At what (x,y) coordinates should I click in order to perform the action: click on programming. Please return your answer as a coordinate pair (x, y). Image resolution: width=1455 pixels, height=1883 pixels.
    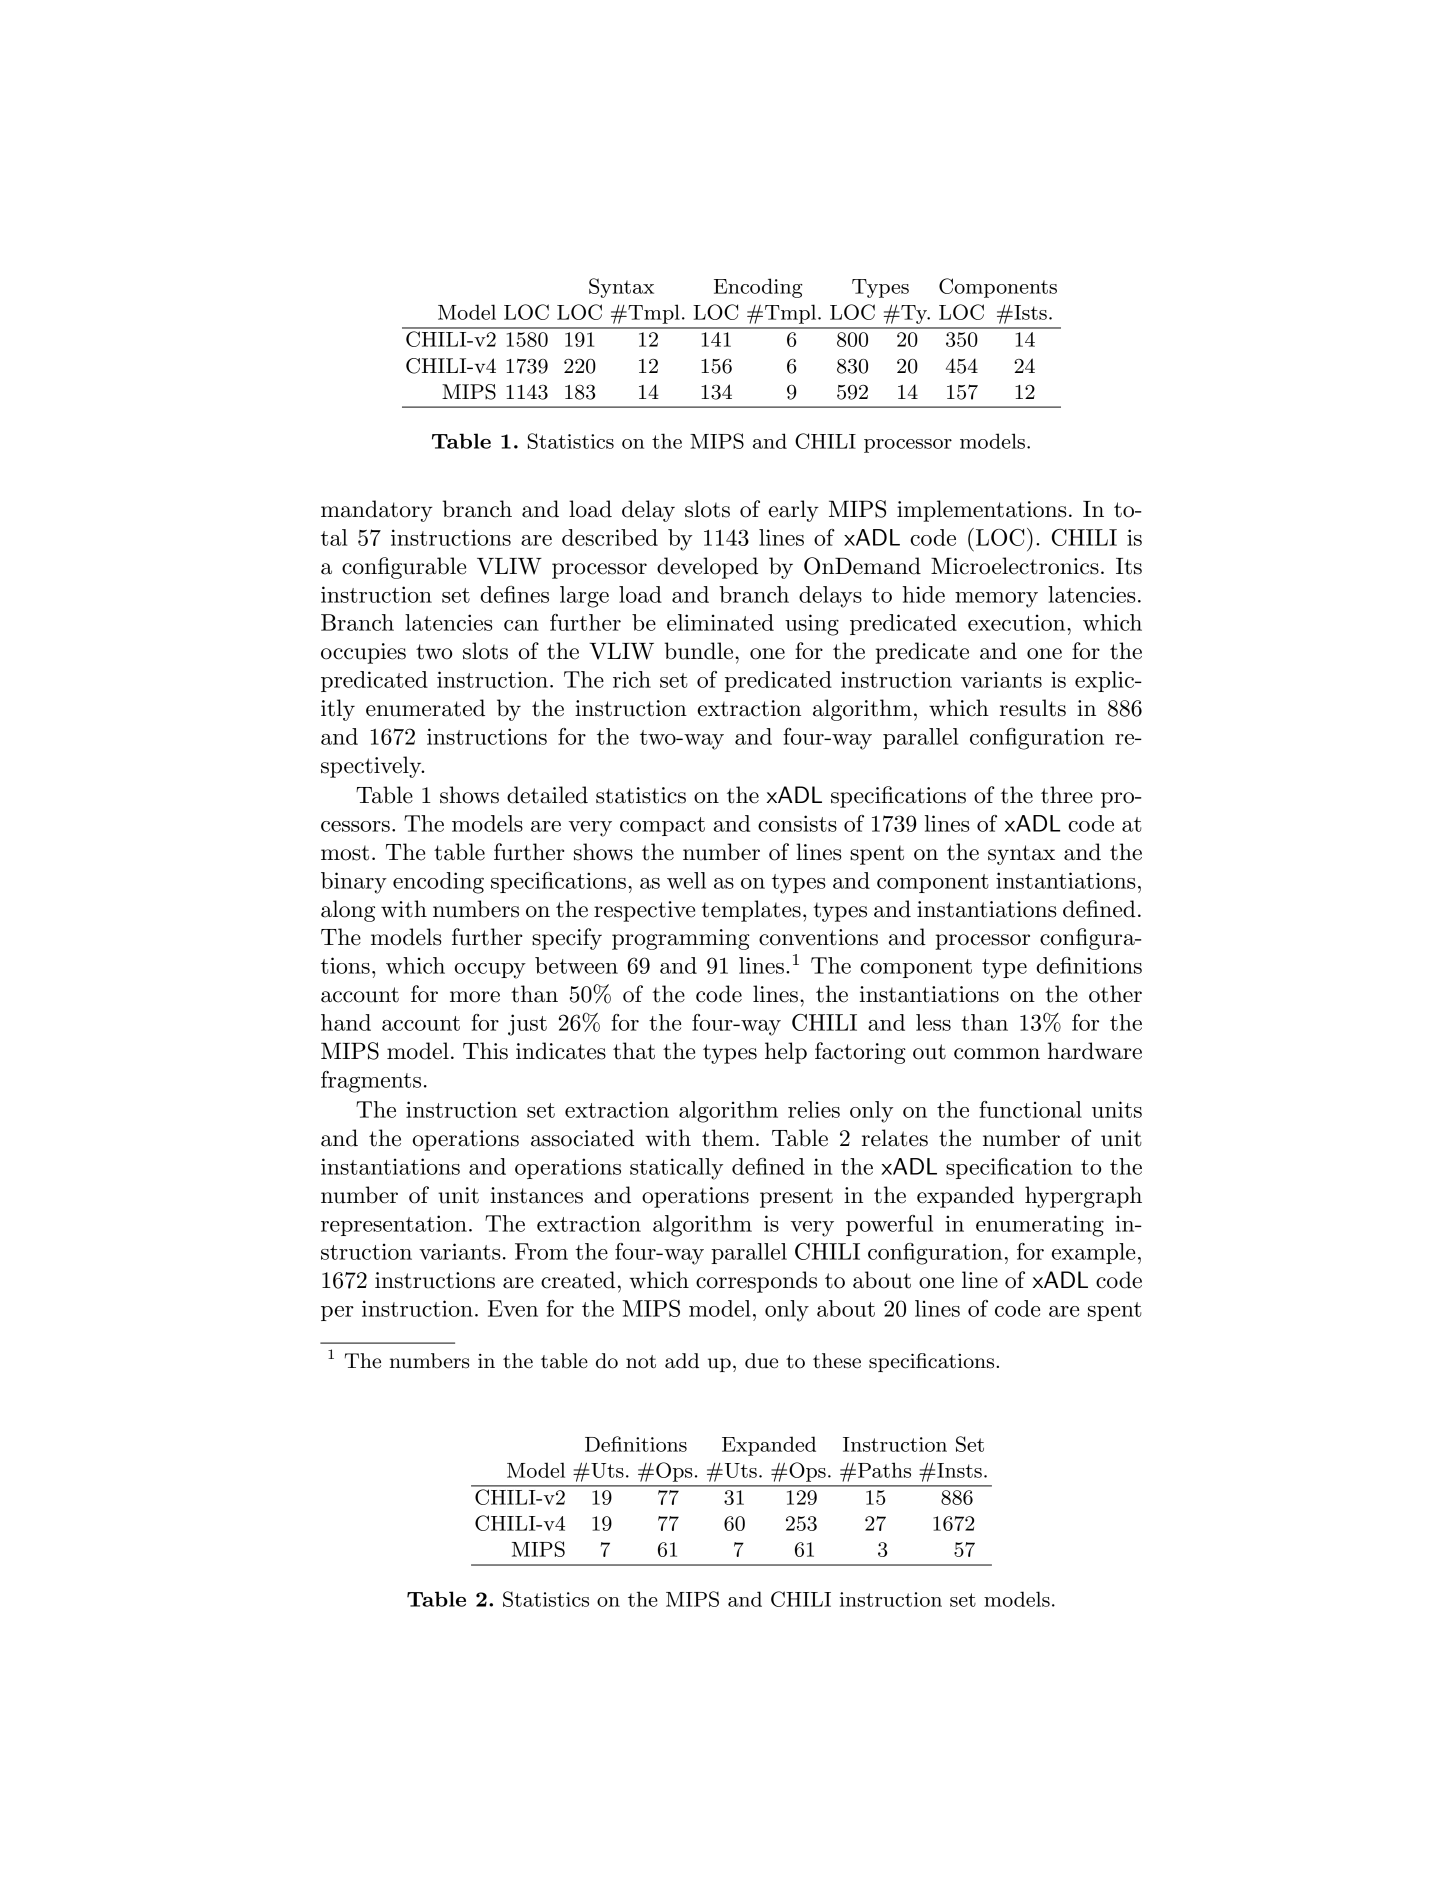
    Looking at the image, I should click on (681, 939).
